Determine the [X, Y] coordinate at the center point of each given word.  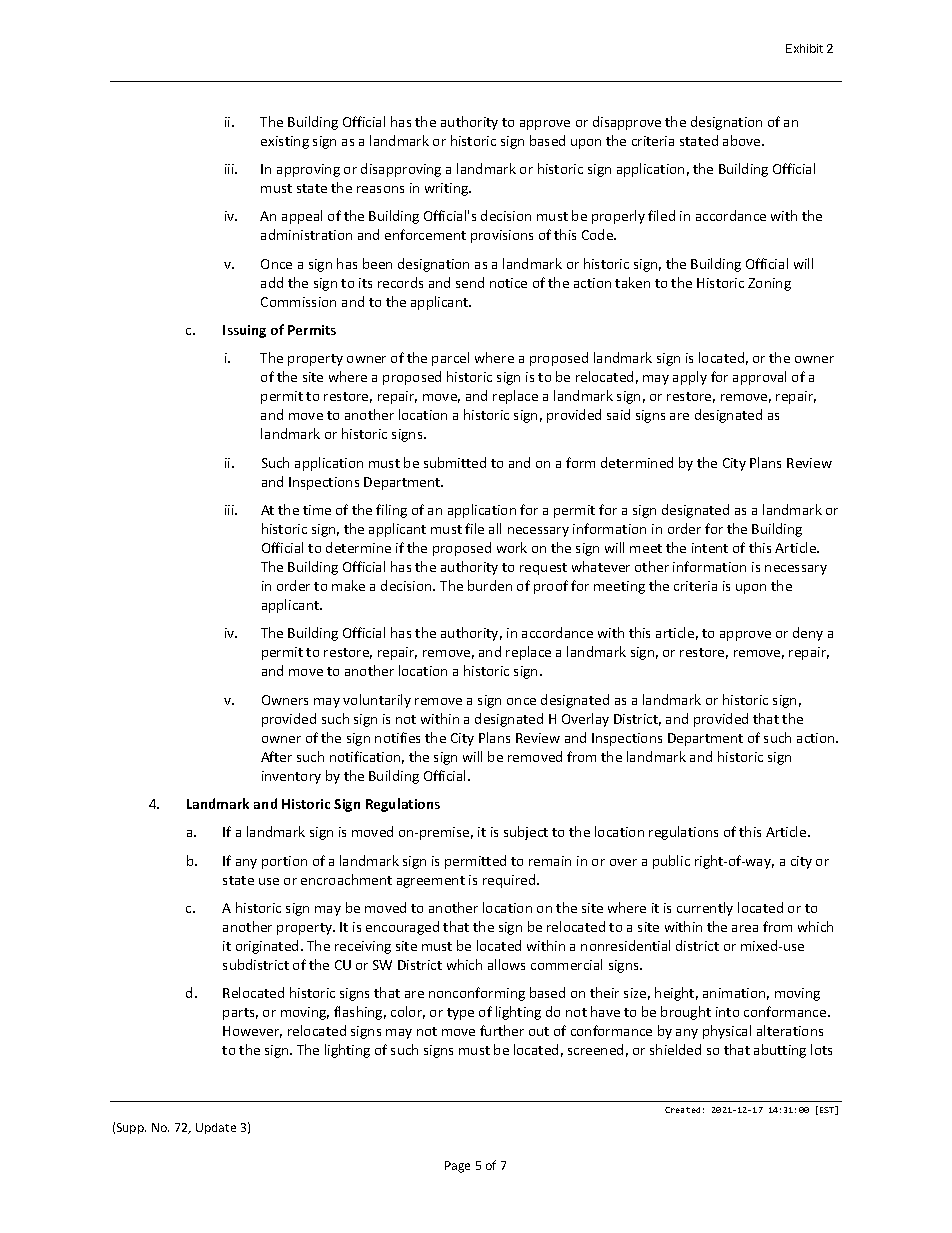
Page [457, 1167]
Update [216, 1128]
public [671, 862]
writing [448, 189]
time [317, 510]
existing [285, 142]
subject [526, 833]
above [743, 140]
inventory [291, 777]
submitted [455, 462]
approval [759, 378]
